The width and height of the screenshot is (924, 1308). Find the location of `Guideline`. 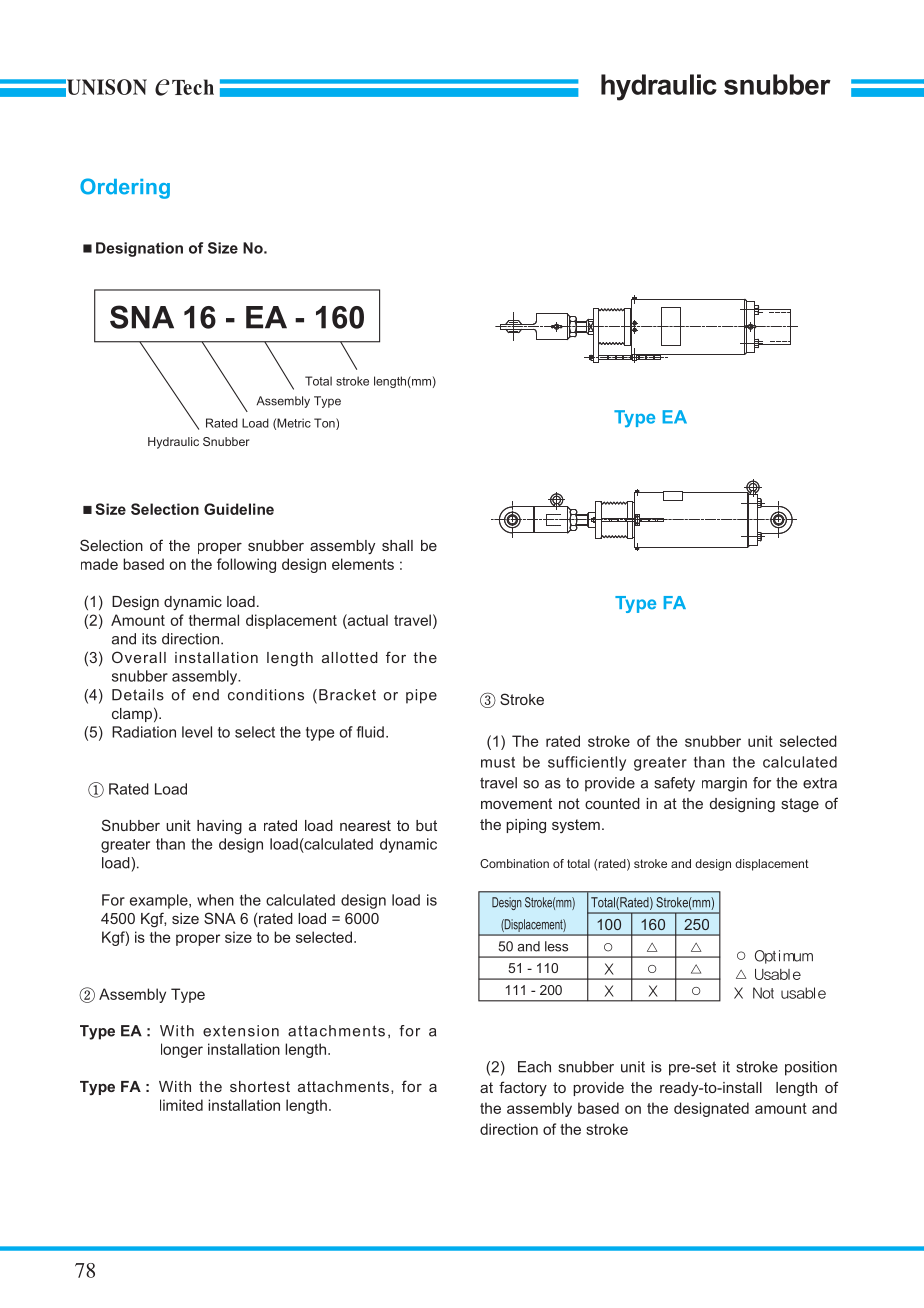

Guideline is located at coordinates (239, 509).
